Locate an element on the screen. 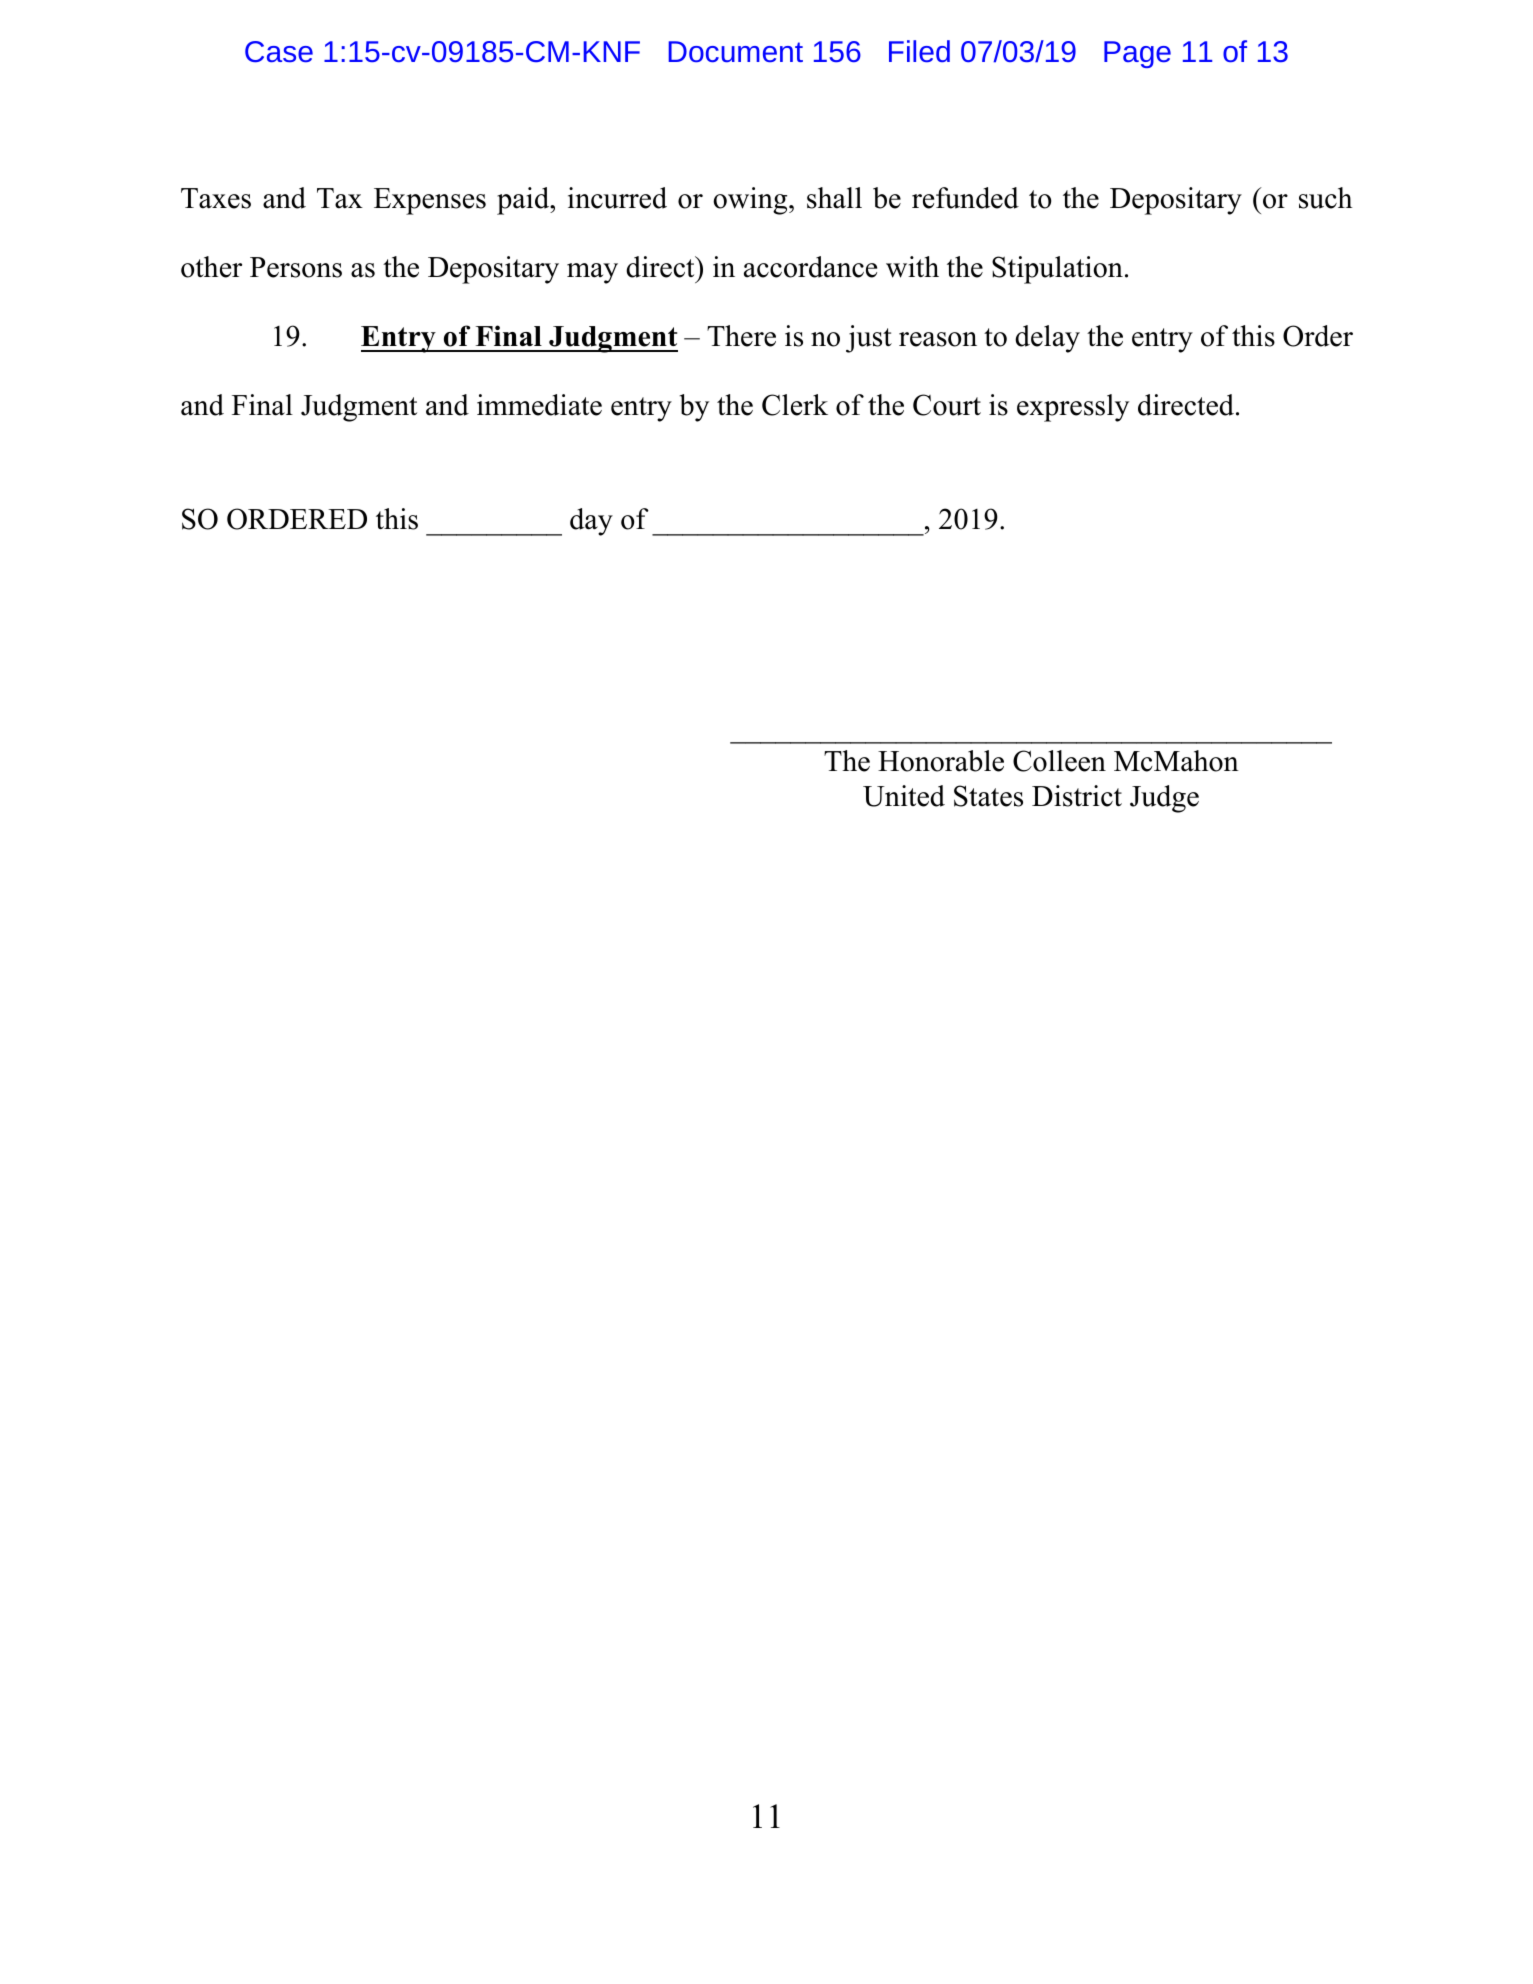  delay is located at coordinates (1047, 339).
